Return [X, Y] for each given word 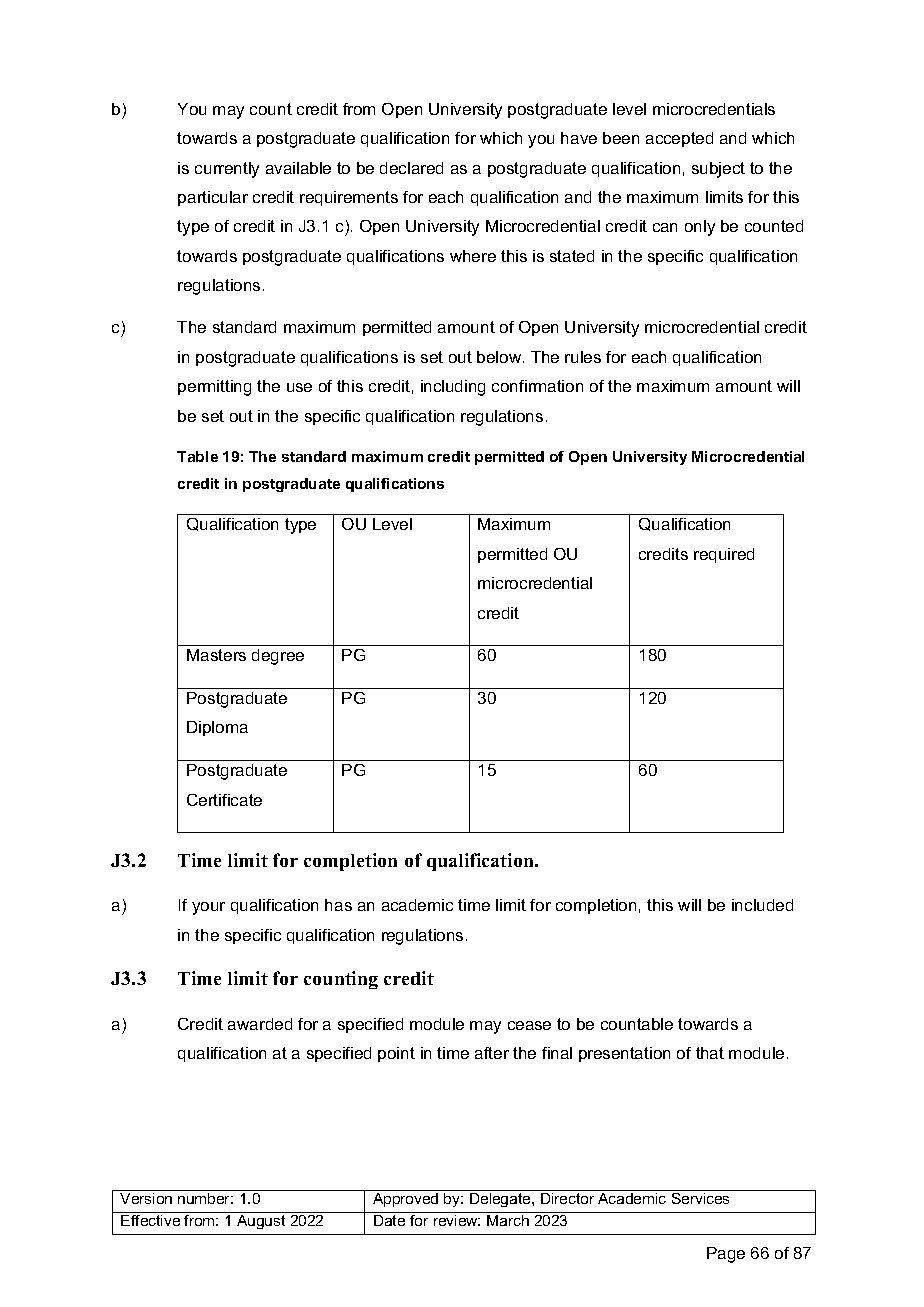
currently [227, 170]
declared [411, 168]
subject [718, 170]
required [724, 555]
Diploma [217, 728]
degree [278, 657]
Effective [150, 1220]
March [508, 1220]
